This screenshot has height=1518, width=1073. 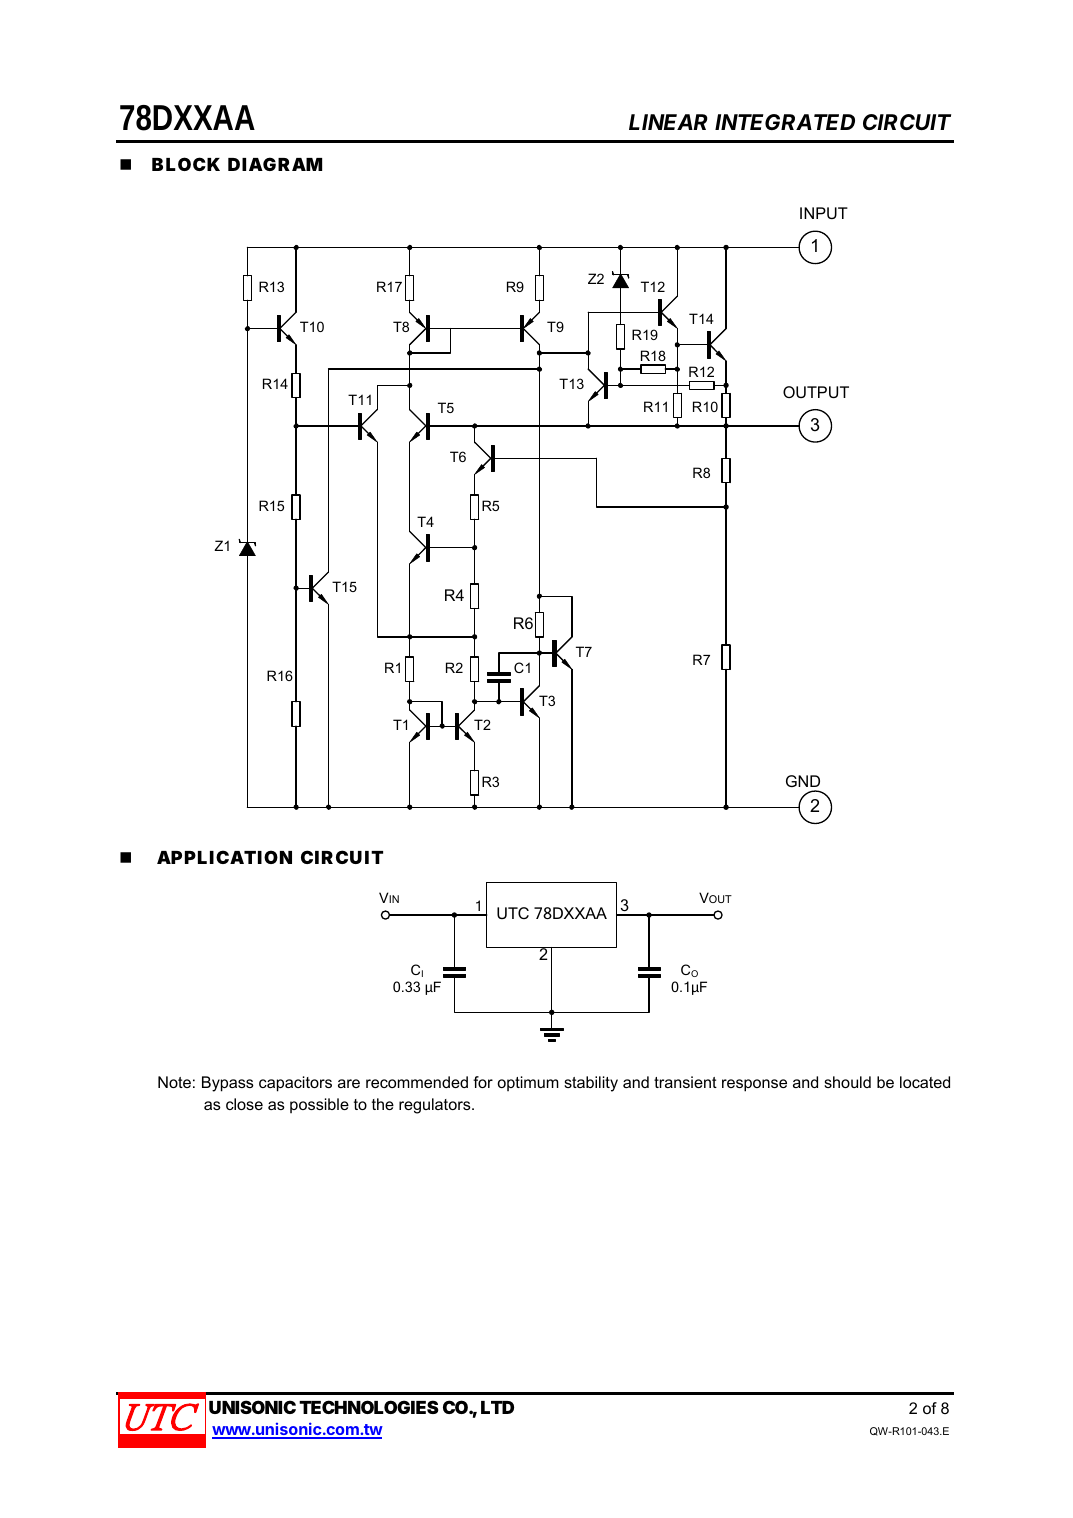 What do you see at coordinates (824, 213) in the screenshot?
I see `INPUT` at bounding box center [824, 213].
